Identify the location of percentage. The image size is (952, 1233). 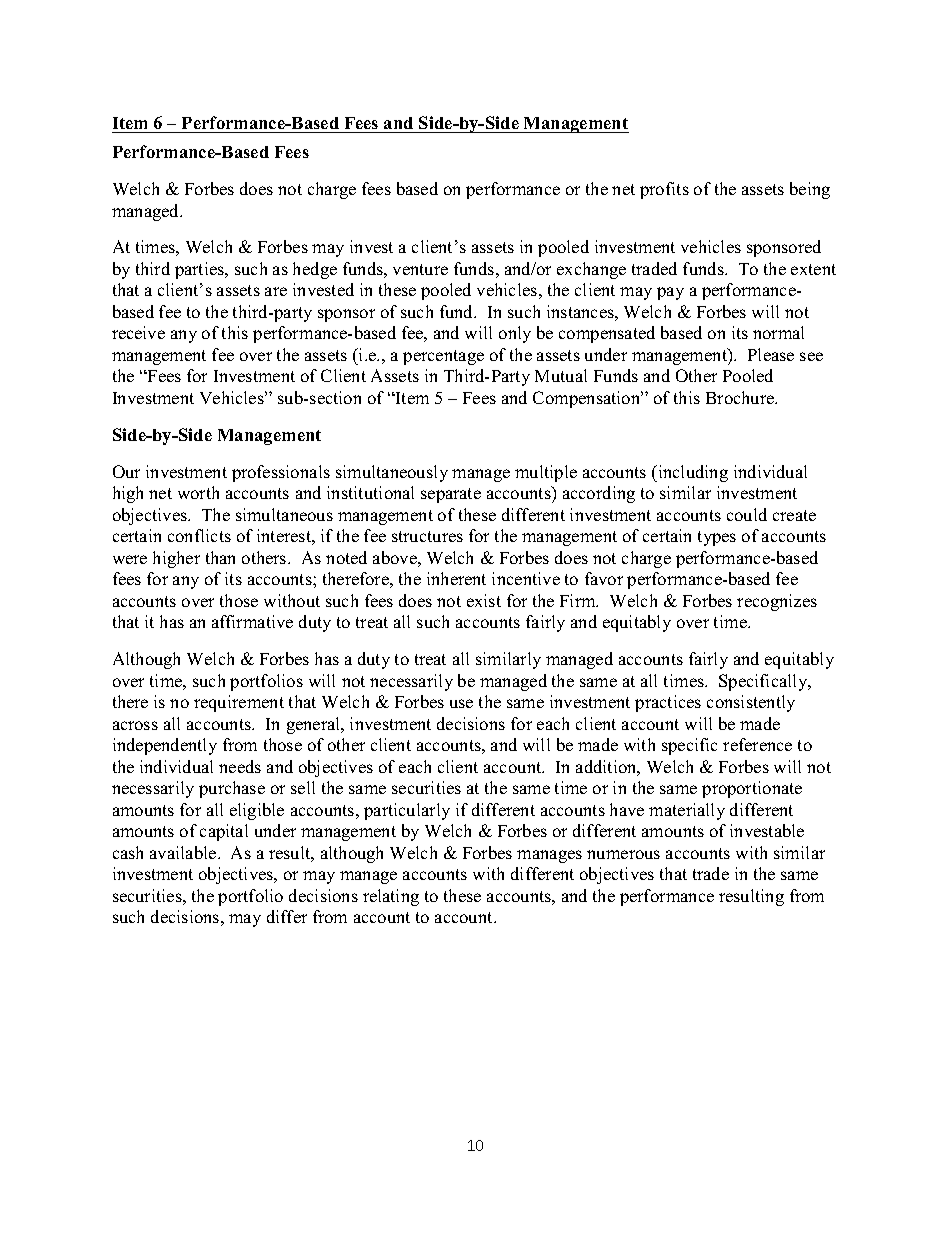
(443, 357).
